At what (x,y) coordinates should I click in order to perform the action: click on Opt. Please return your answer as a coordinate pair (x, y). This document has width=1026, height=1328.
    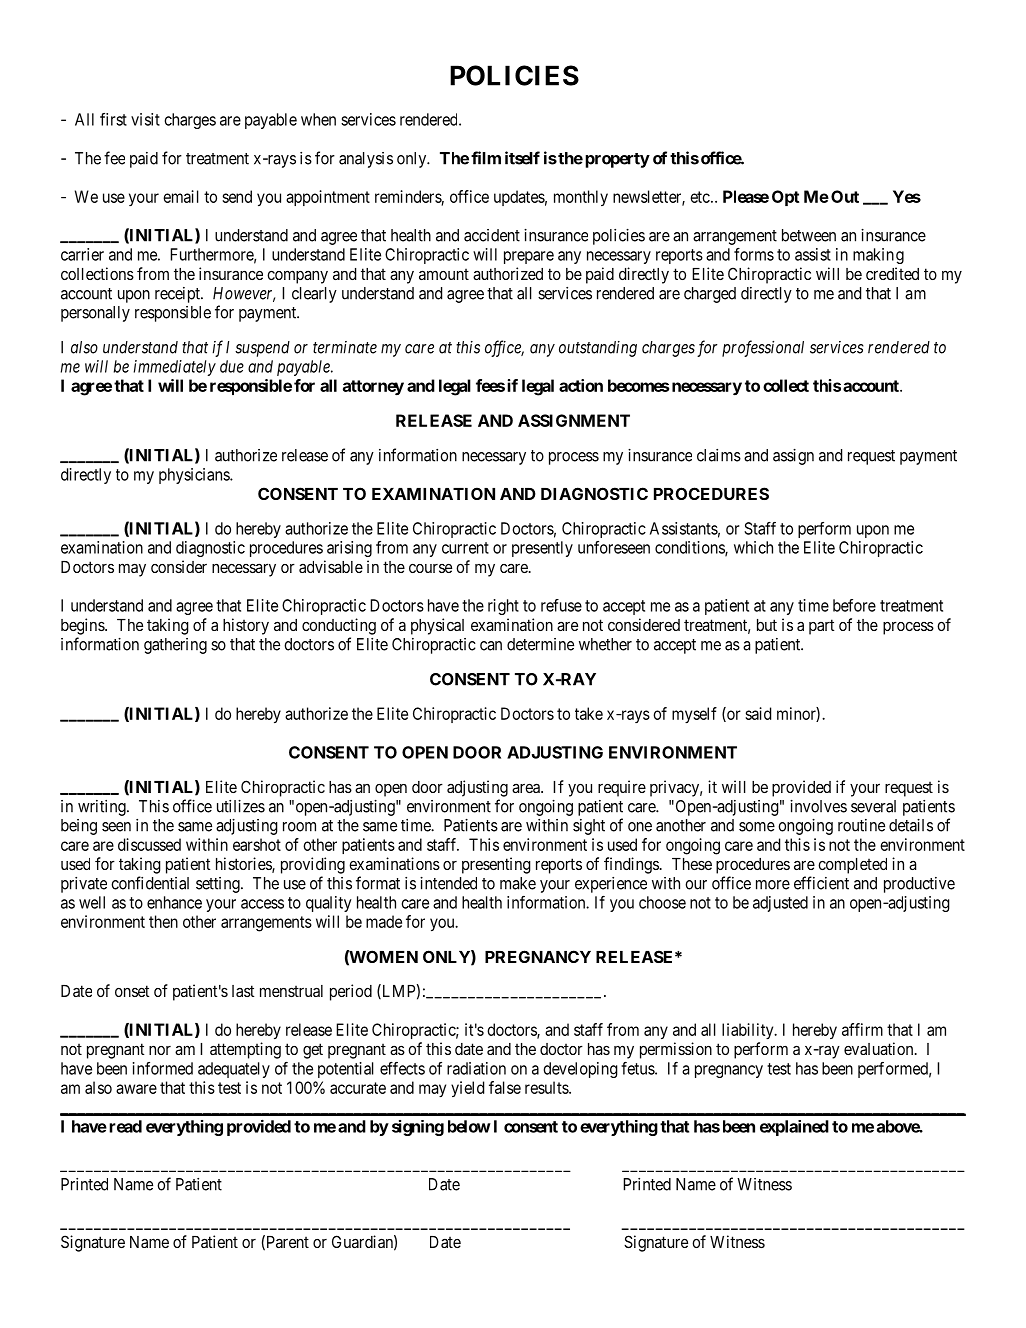
    Looking at the image, I should click on (785, 198).
